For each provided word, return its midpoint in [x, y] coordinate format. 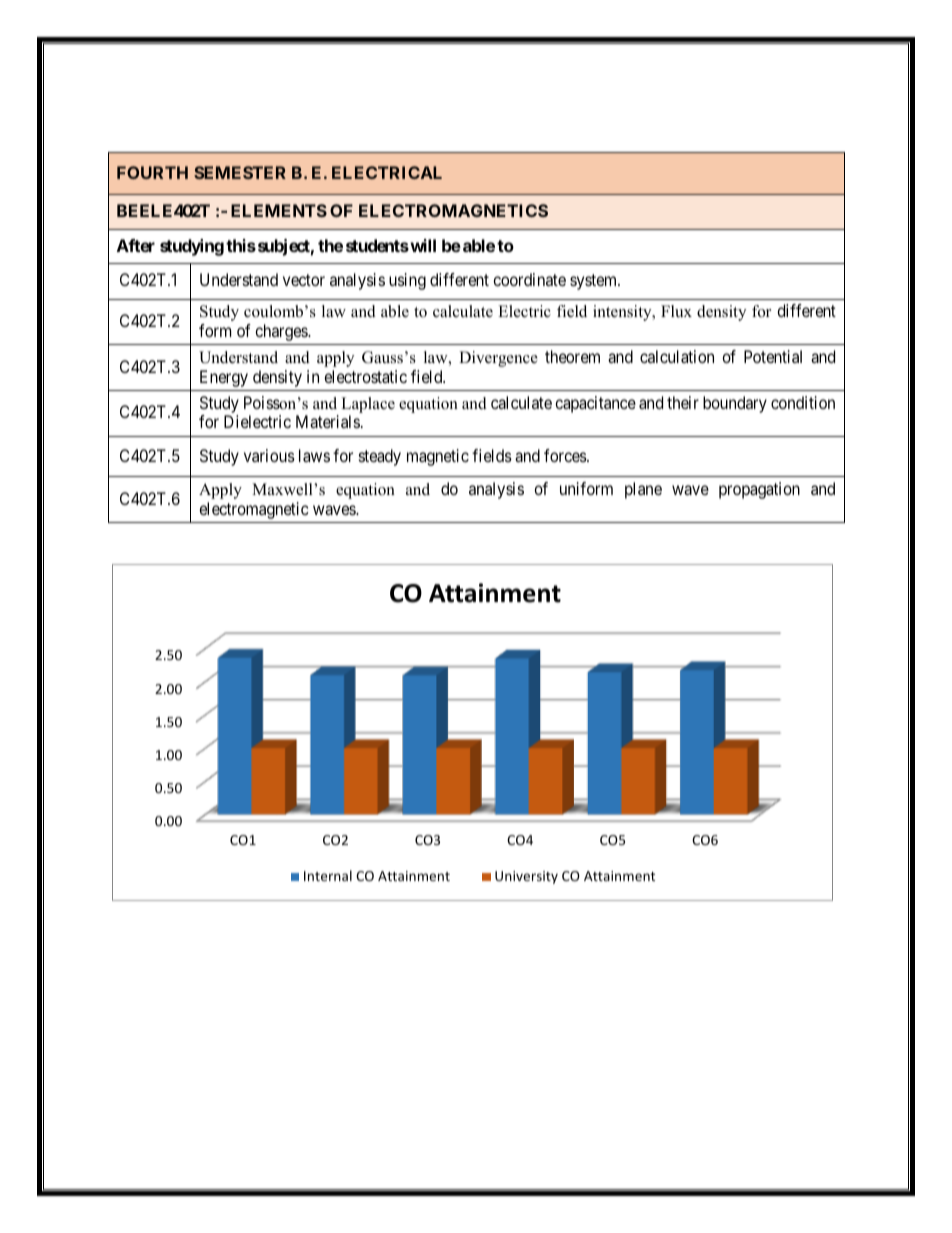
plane [643, 490]
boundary [735, 404]
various [269, 455]
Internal [328, 875]
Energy [224, 378]
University [526, 877]
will [422, 245]
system [595, 282]
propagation [759, 490]
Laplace [368, 405]
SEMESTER [240, 172]
